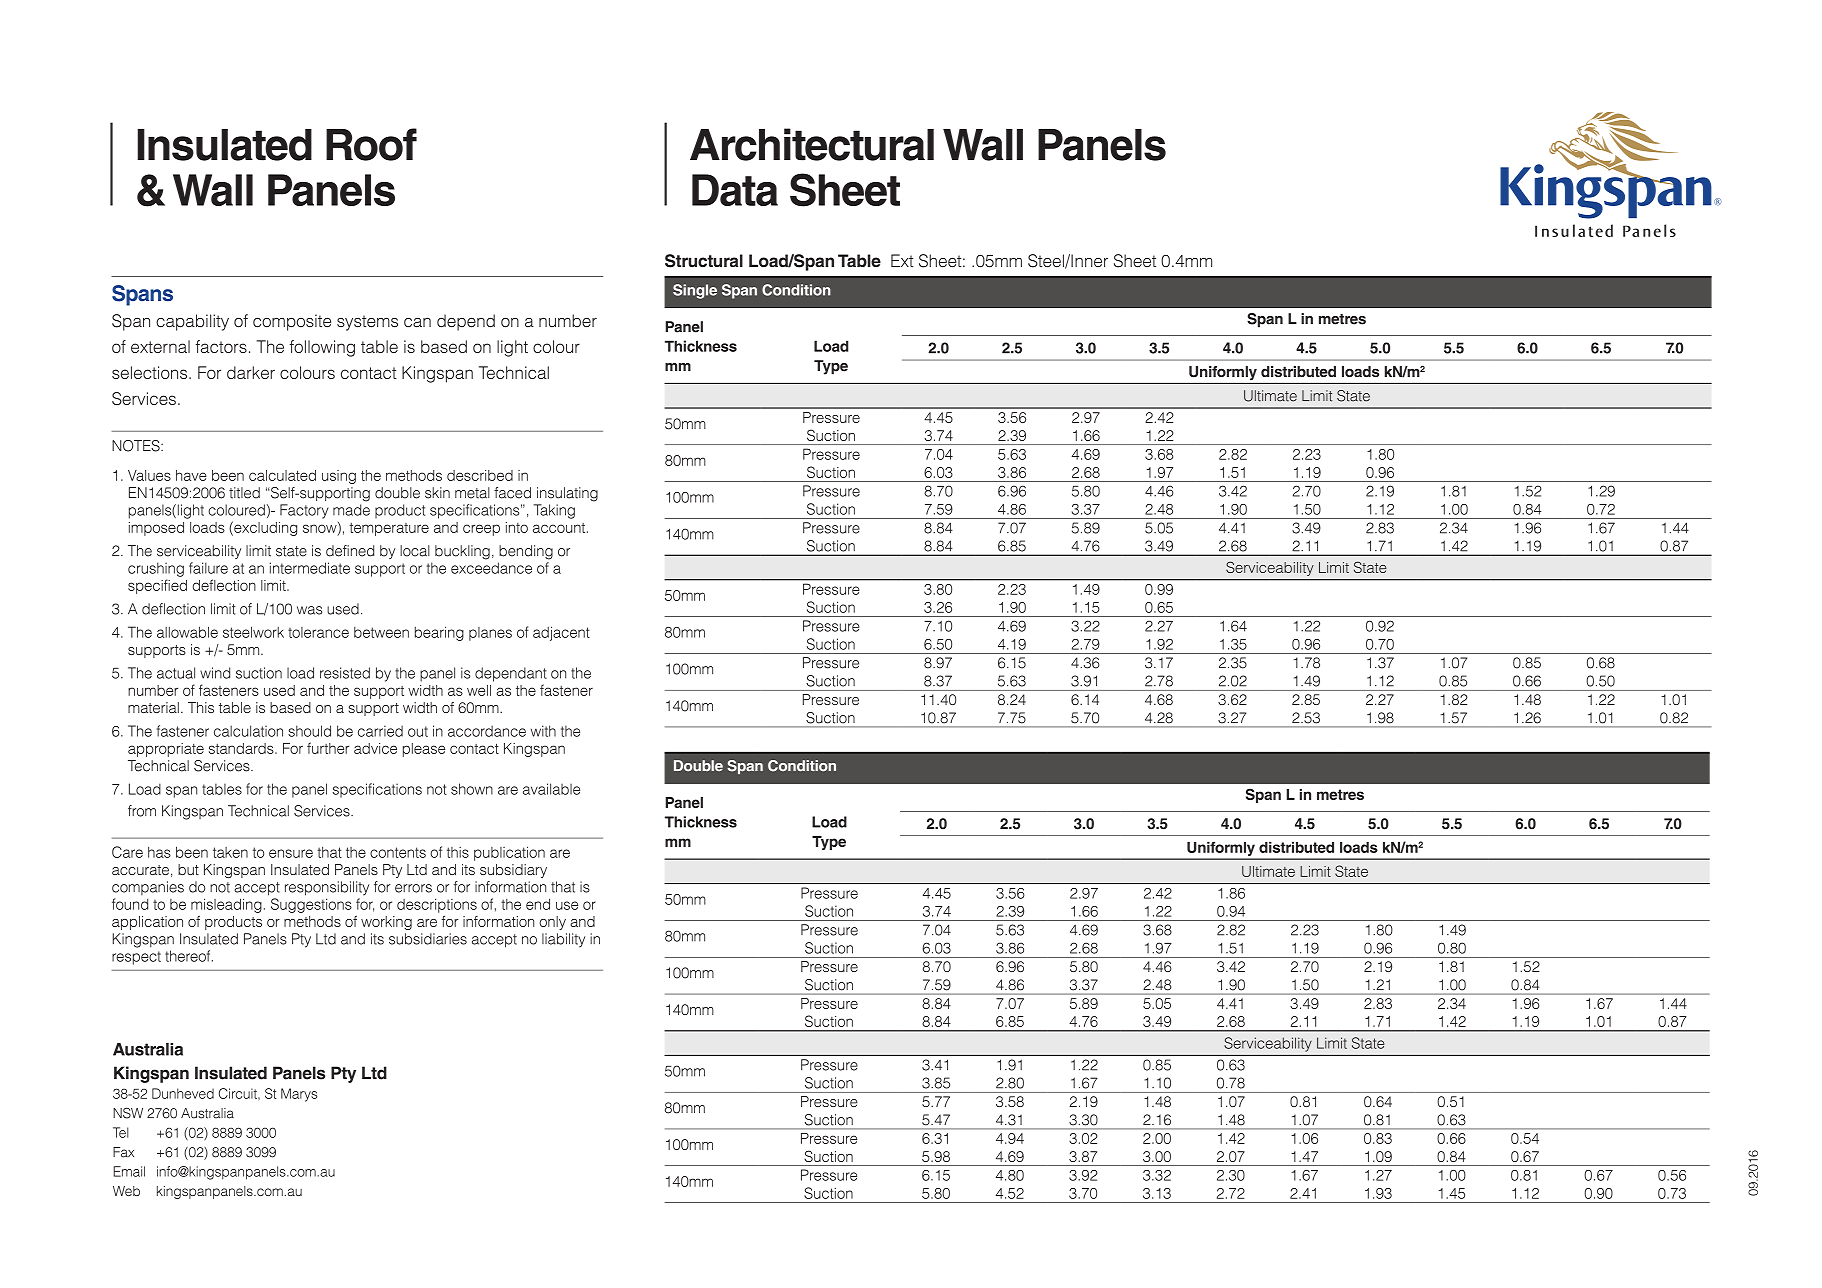 The width and height of the screenshot is (1822, 1288). Describe the element at coordinates (215, 673) in the screenshot. I see `wind` at that location.
